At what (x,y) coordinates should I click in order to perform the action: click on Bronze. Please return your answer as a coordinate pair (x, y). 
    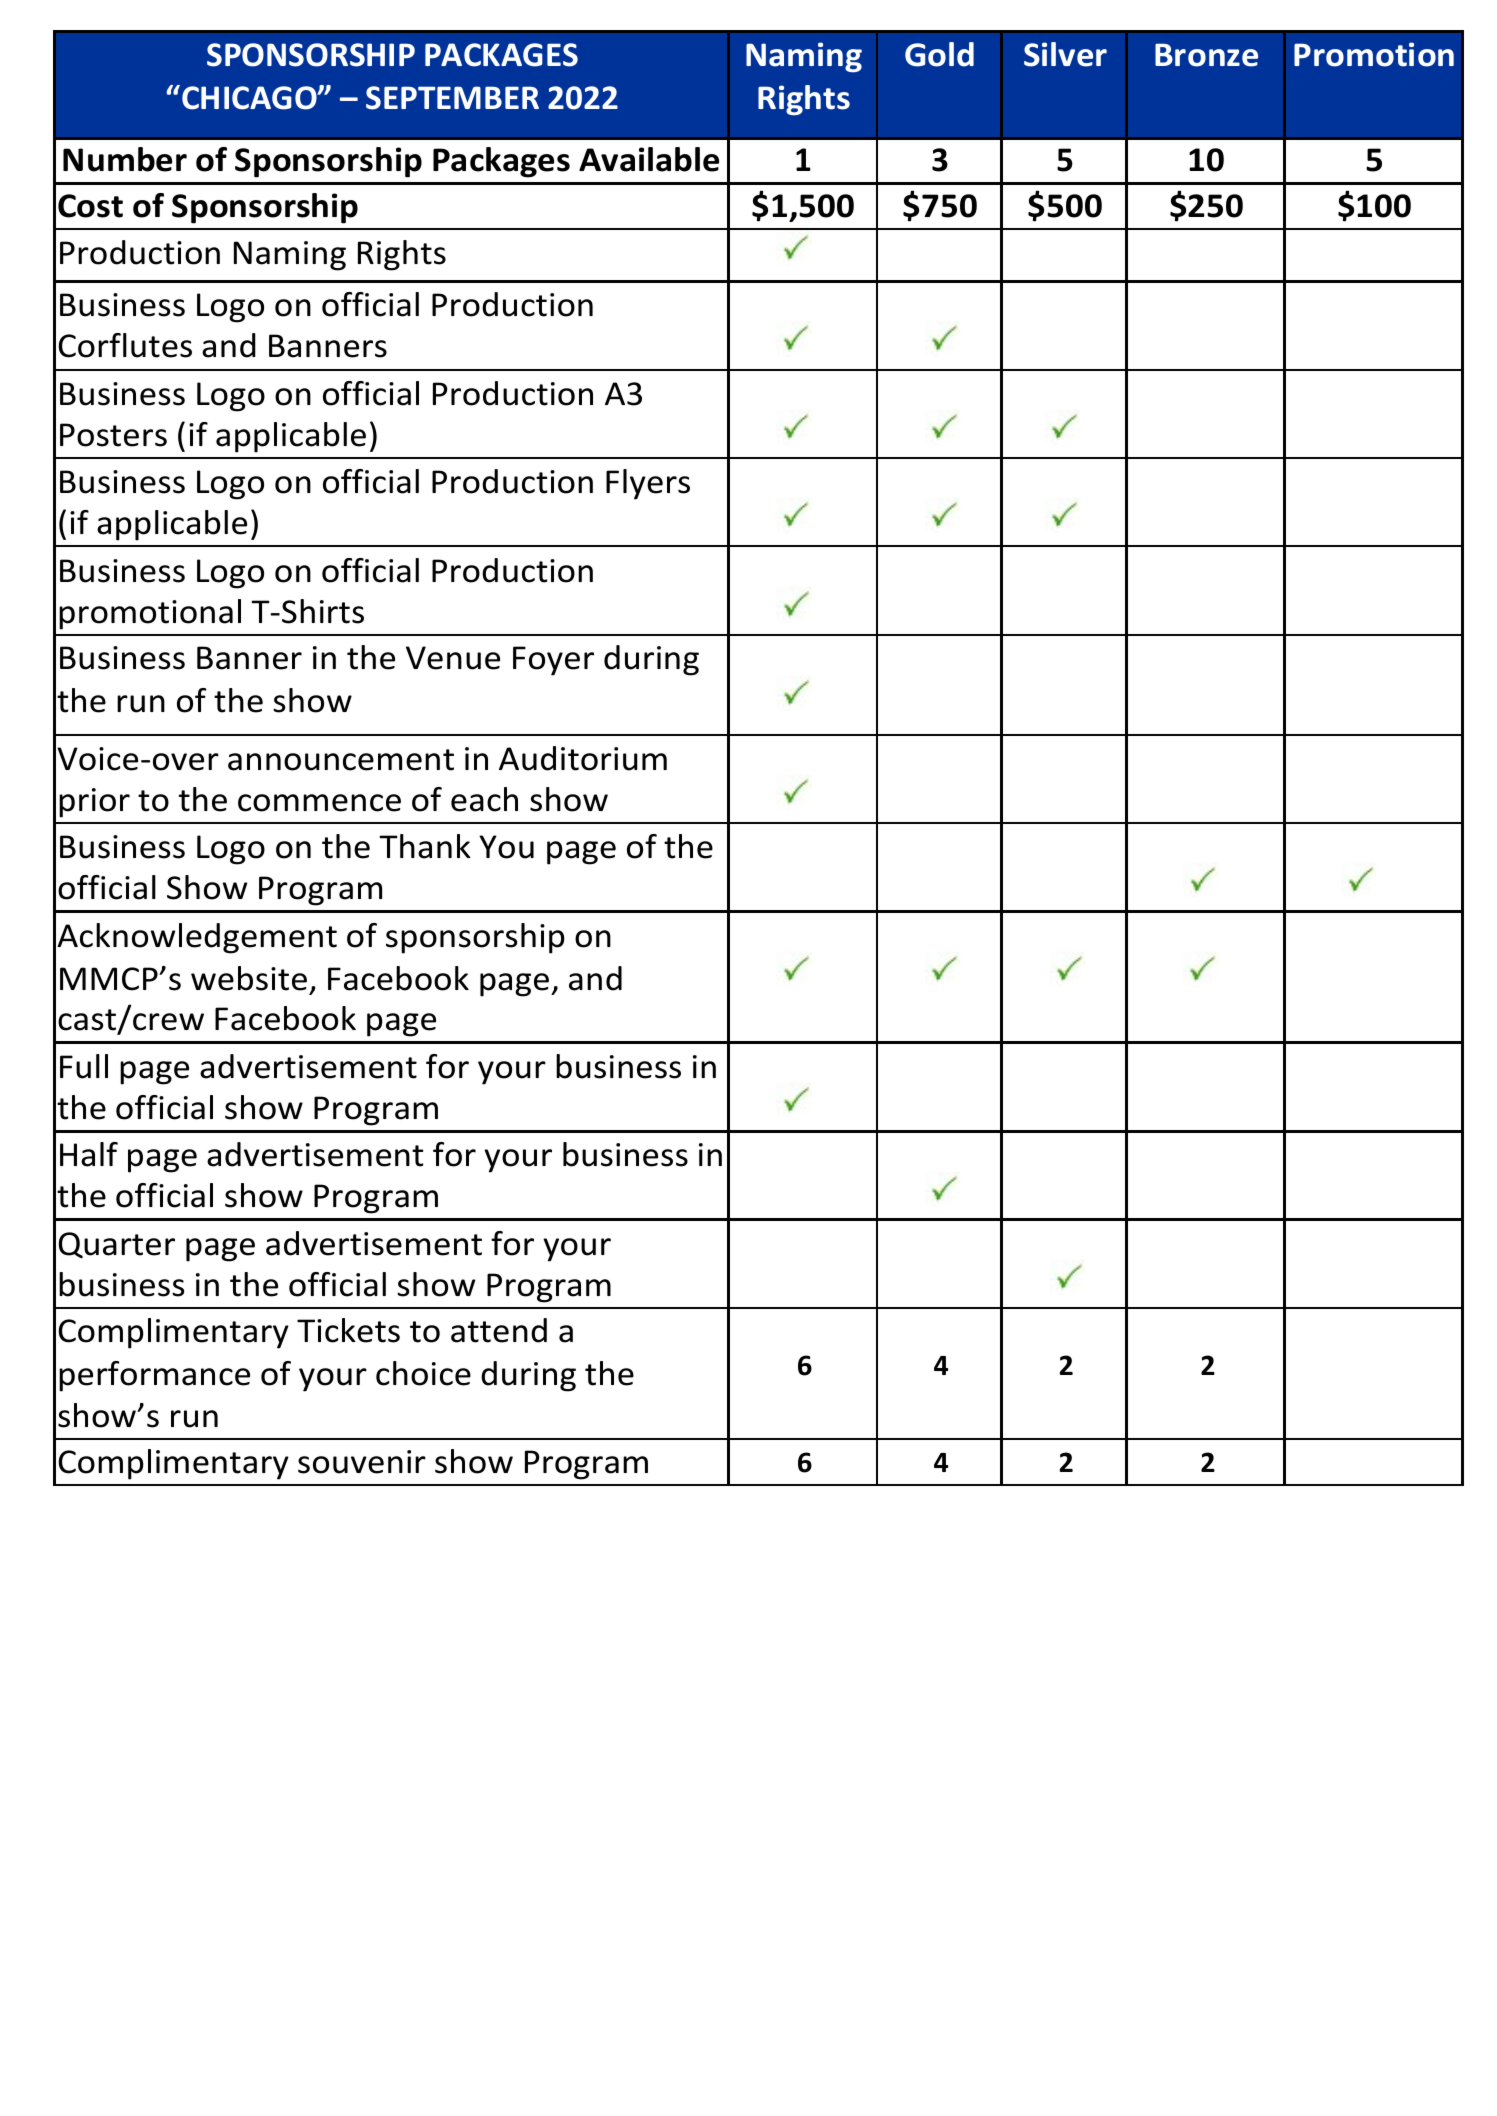
    Looking at the image, I should click on (1206, 55).
